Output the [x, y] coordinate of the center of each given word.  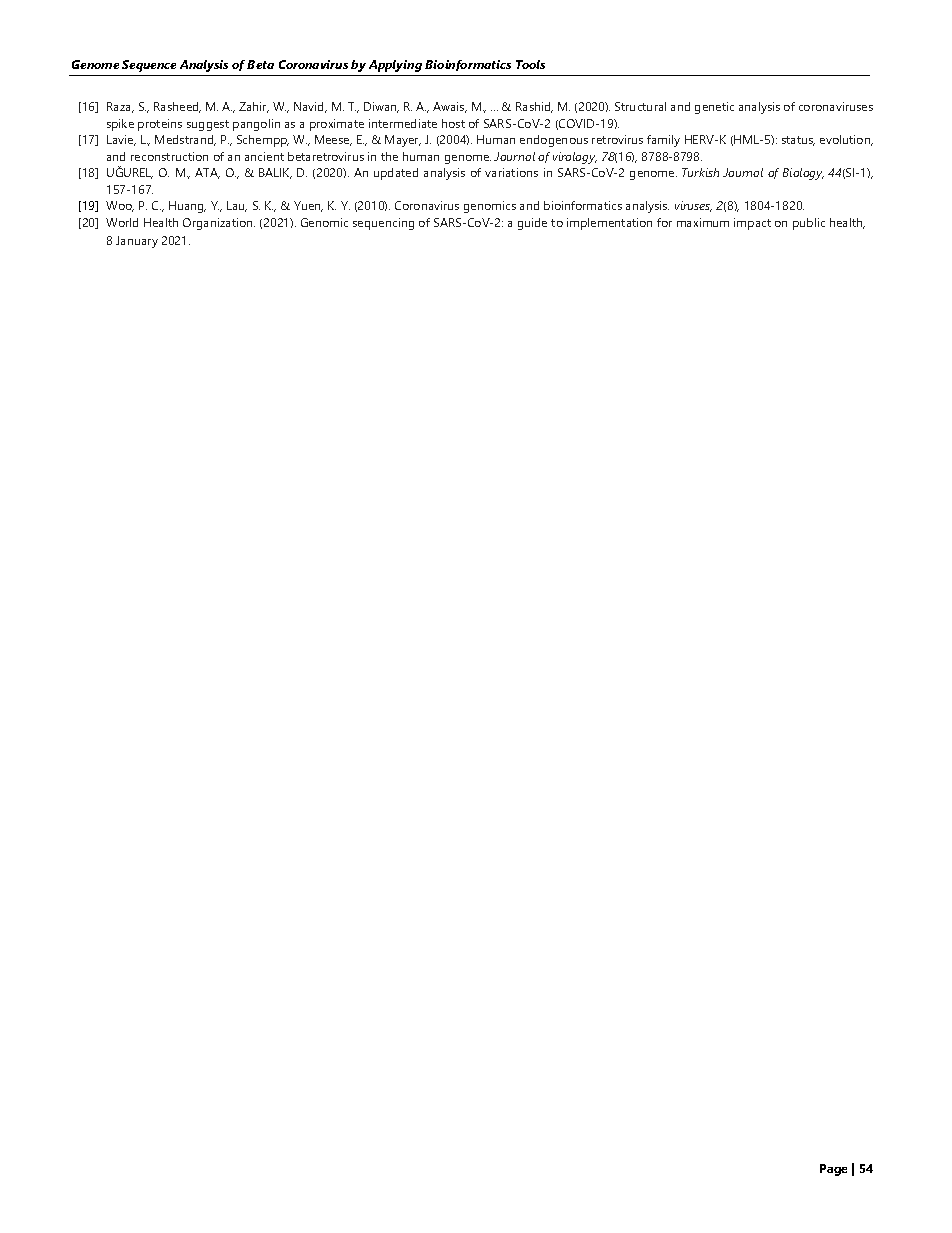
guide [532, 224]
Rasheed [177, 107]
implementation [609, 224]
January [137, 242]
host [453, 123]
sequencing [383, 224]
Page [833, 1170]
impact [752, 224]
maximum [703, 222]
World [122, 222]
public [809, 224]
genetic [714, 108]
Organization [219, 224]
